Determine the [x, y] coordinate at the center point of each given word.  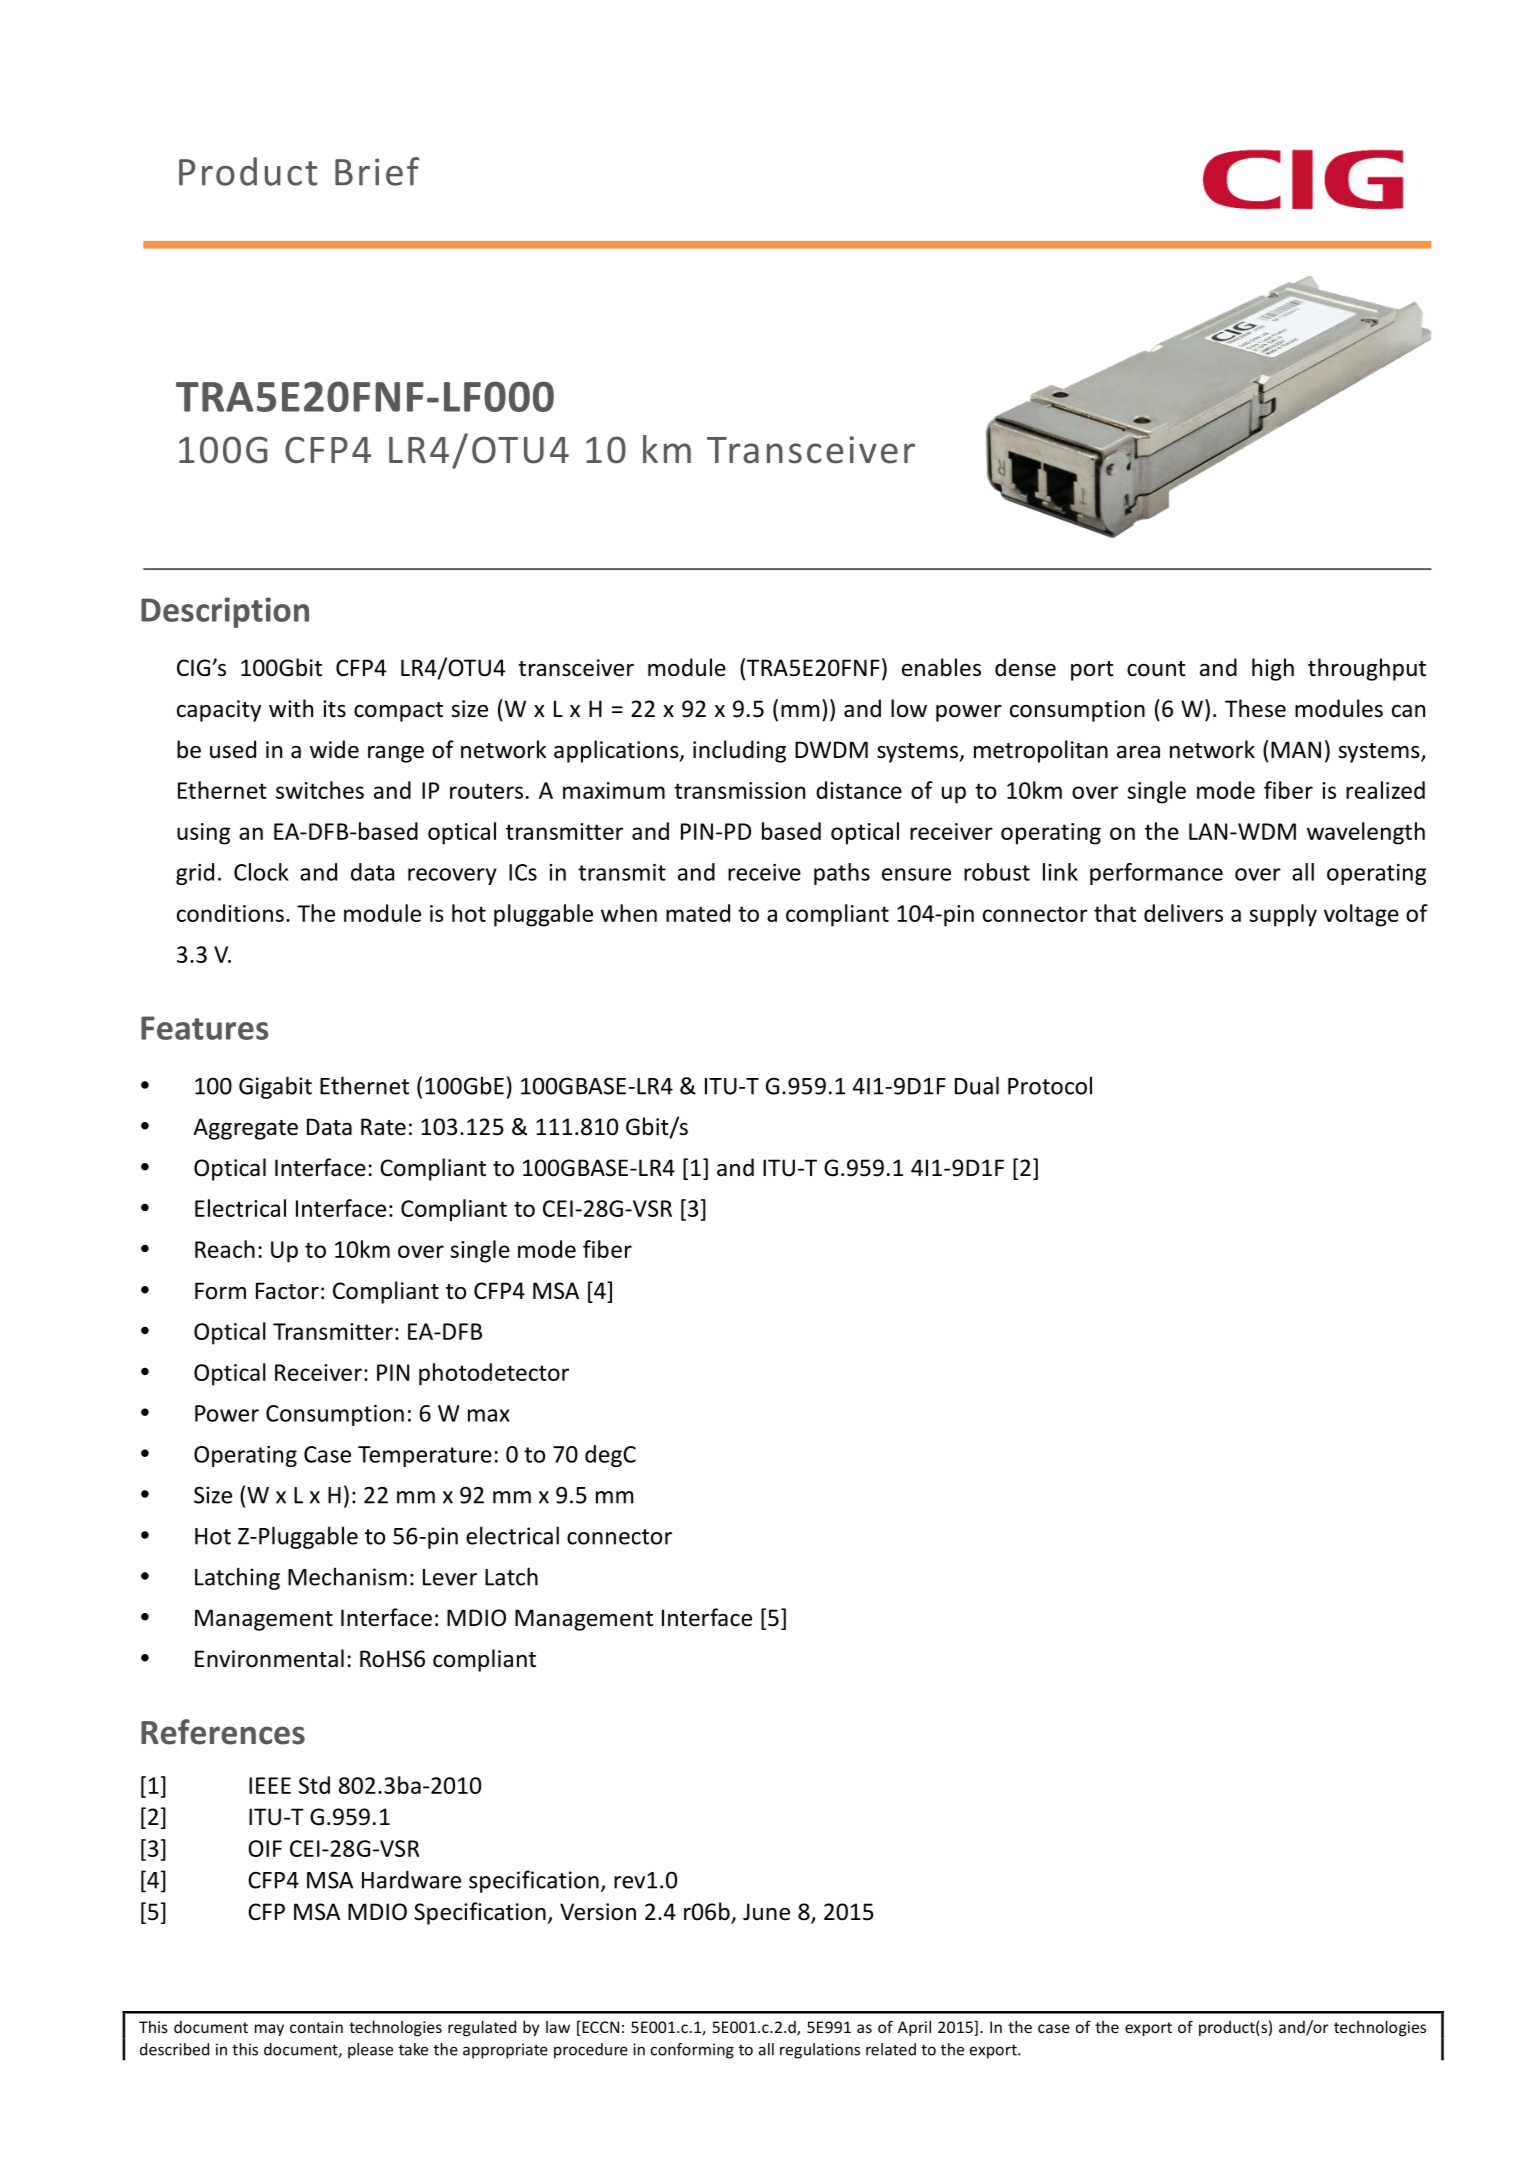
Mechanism [347, 1576]
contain [316, 2027]
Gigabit [275, 1087]
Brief [377, 171]
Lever [450, 1577]
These [1255, 708]
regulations [820, 2051]
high [1273, 669]
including [739, 751]
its [334, 709]
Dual [977, 1085]
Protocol [1050, 1085]
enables [941, 667]
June [766, 1912]
